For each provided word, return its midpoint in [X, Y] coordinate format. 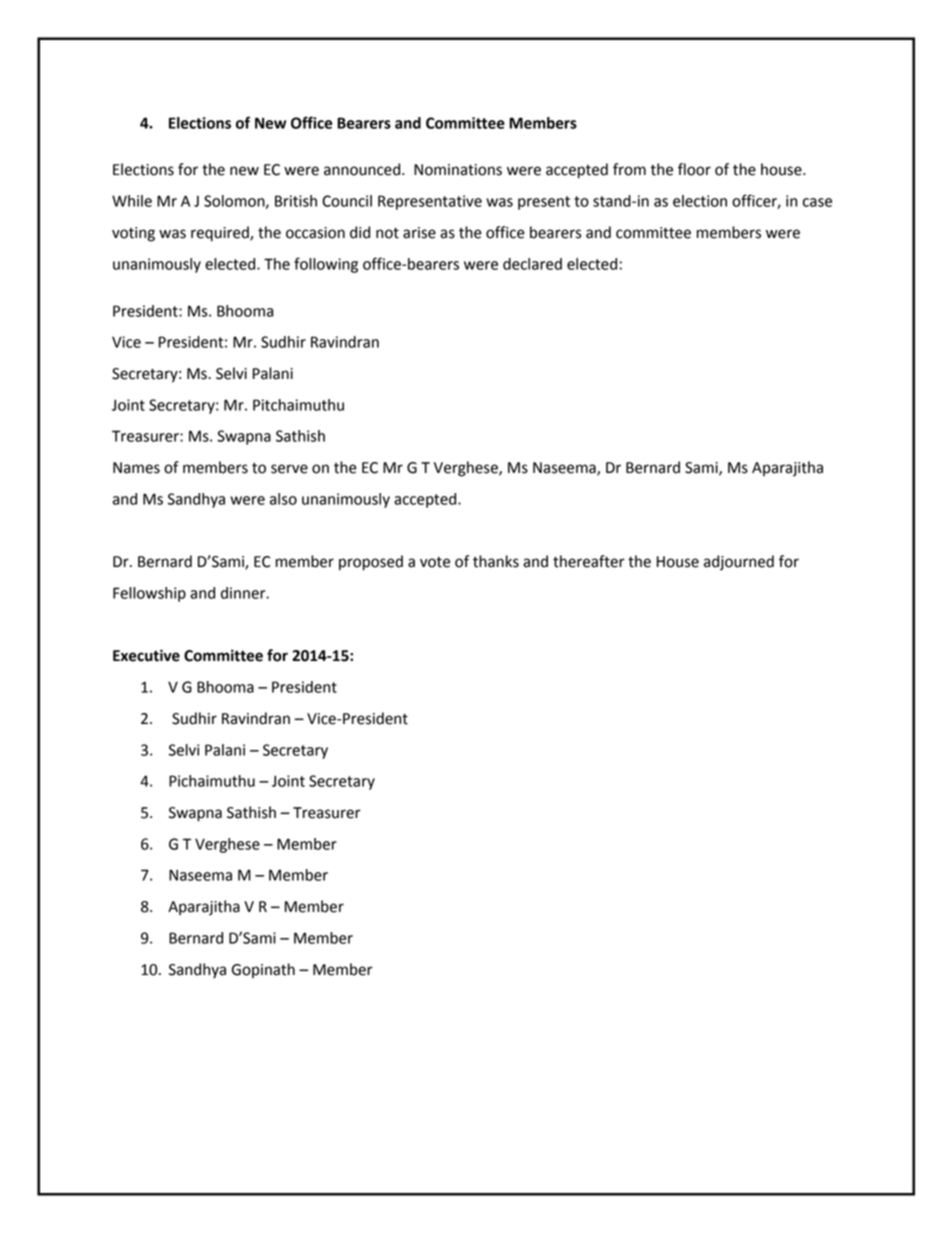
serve [289, 469]
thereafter [589, 561]
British [296, 201]
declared [532, 264]
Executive [146, 655]
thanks [496, 561]
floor [694, 169]
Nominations [458, 170]
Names [136, 468]
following [326, 265]
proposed [371, 563]
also [283, 499]
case [817, 202]
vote [435, 562]
